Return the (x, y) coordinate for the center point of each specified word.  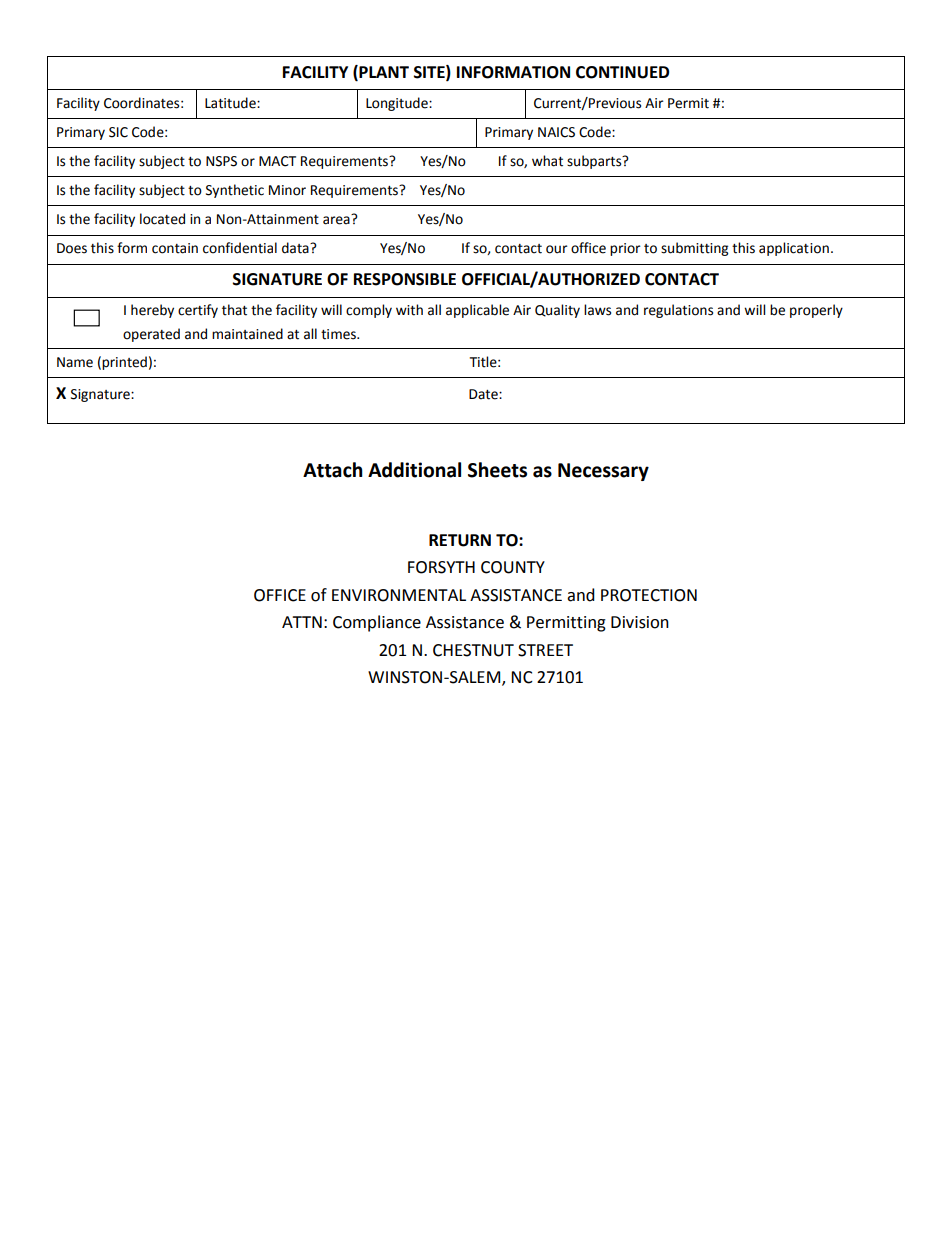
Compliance (377, 623)
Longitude (398, 104)
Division (640, 622)
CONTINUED (622, 72)
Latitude (231, 103)
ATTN (302, 622)
